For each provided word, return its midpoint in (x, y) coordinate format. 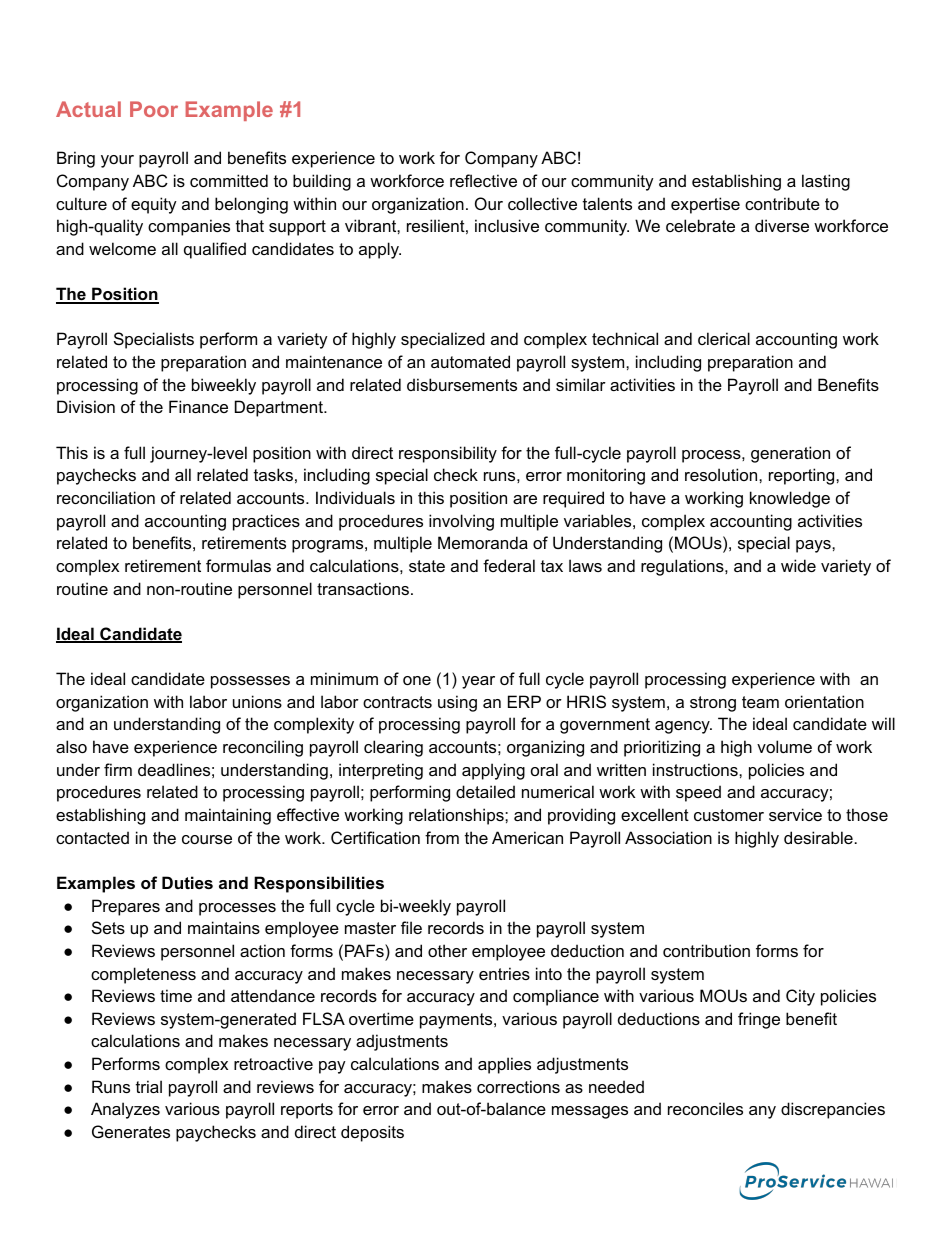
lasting (826, 182)
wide (798, 565)
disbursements (462, 384)
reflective (483, 180)
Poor (154, 109)
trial (149, 1086)
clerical (724, 338)
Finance (198, 406)
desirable (818, 837)
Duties (187, 882)
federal (509, 565)
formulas (238, 565)
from (442, 837)
